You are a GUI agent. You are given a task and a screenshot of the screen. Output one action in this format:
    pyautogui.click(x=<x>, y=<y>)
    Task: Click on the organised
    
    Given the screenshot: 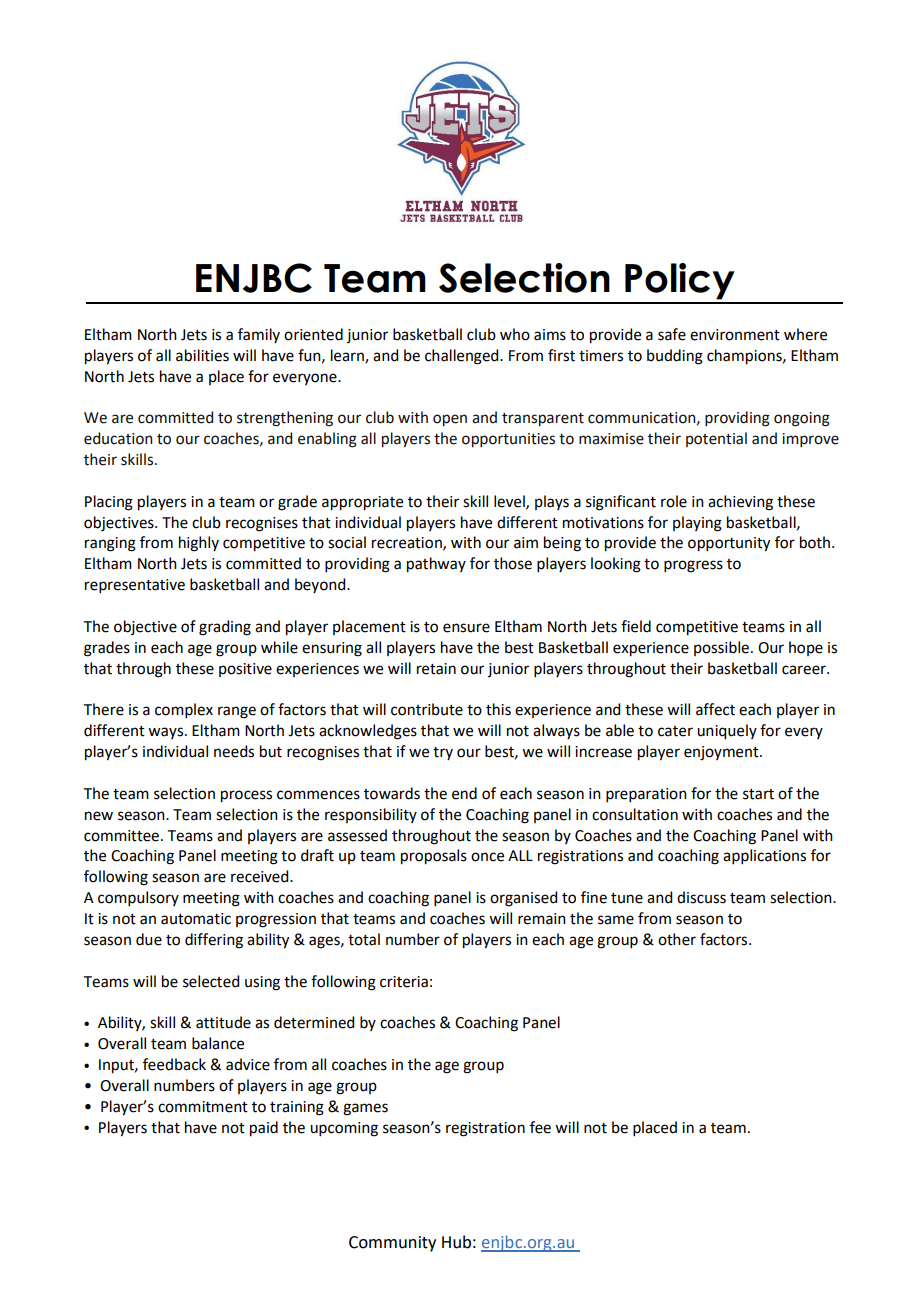 What is the action you would take?
    pyautogui.click(x=523, y=899)
